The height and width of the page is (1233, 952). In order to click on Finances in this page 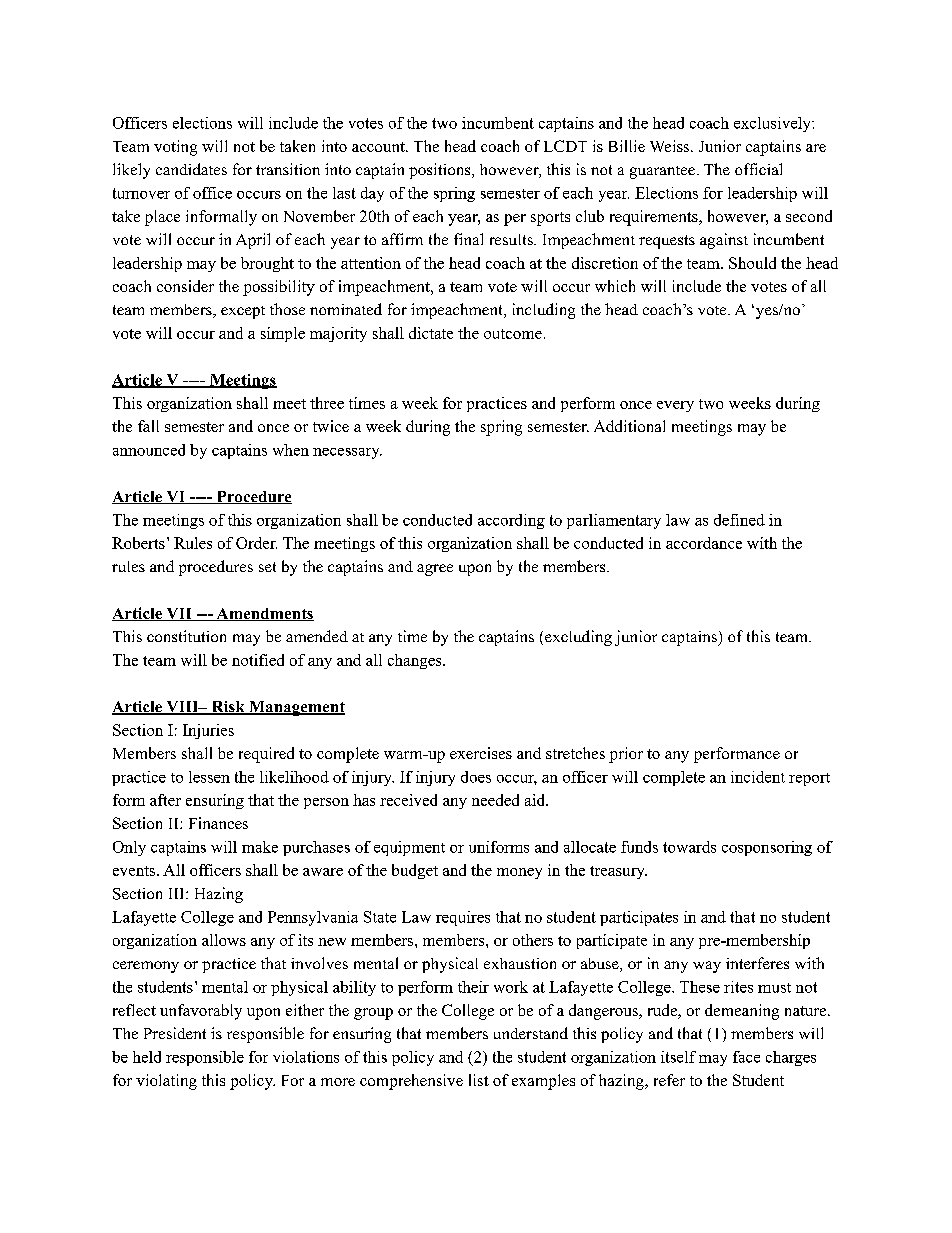, I will do `click(218, 823)`.
